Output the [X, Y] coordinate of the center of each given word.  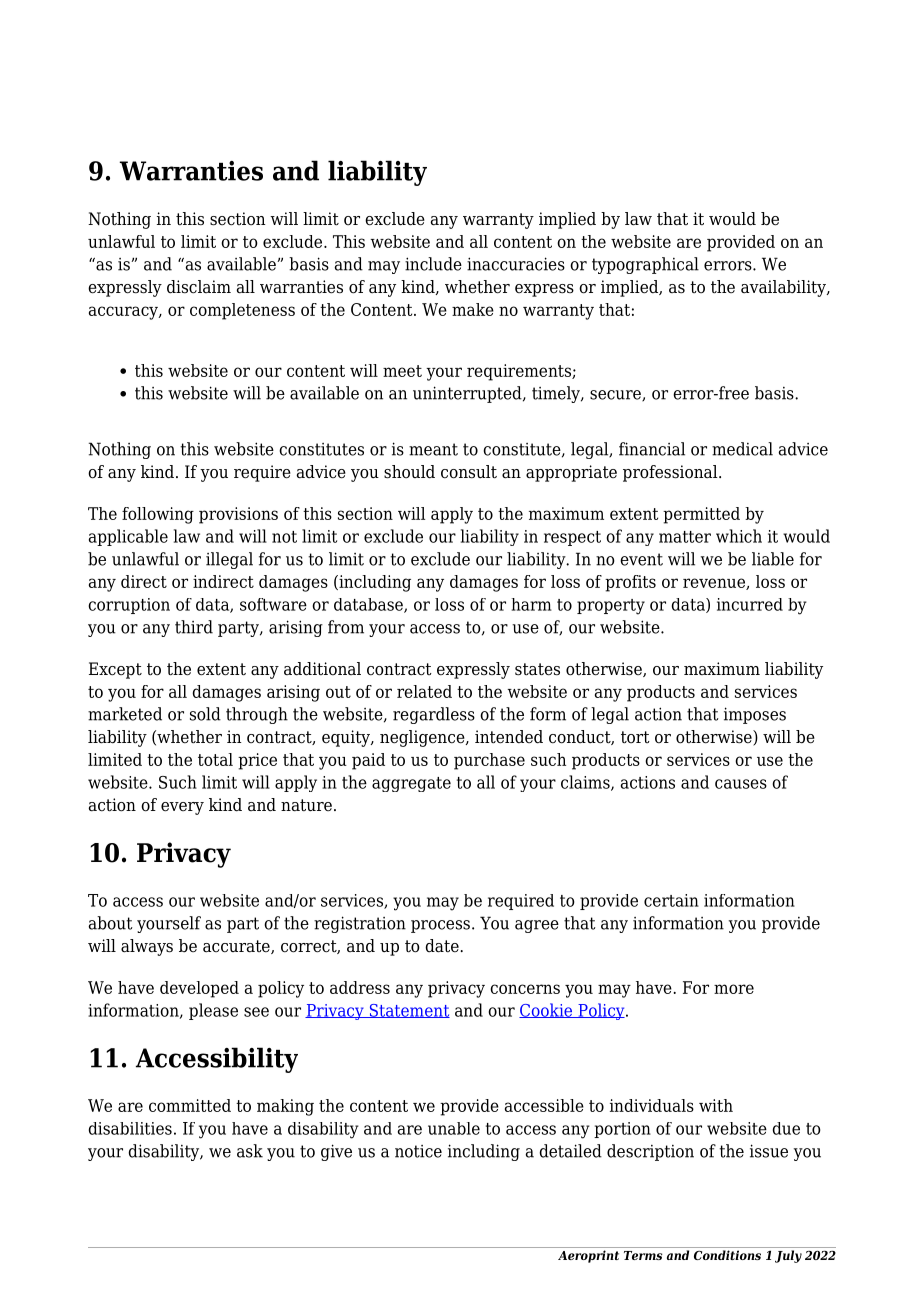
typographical [645, 265]
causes [741, 784]
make [473, 309]
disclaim [199, 287]
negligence [423, 738]
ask [250, 1151]
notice [418, 1151]
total [215, 759]
